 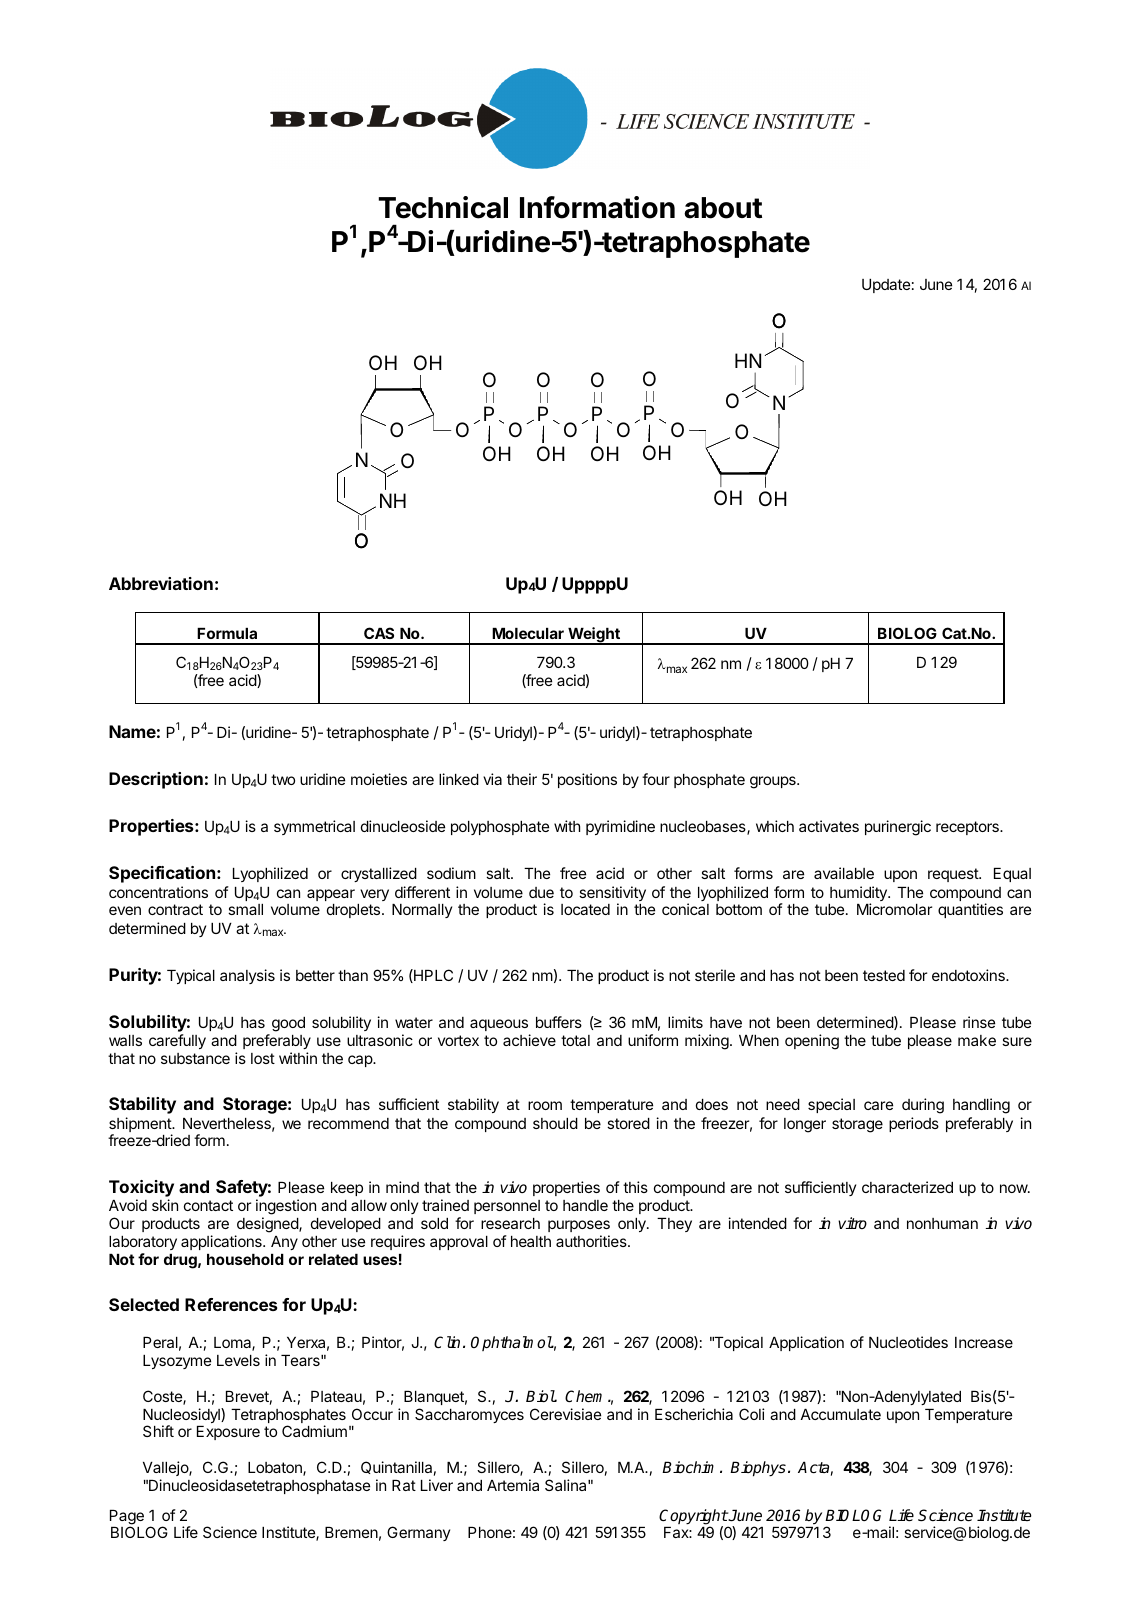 I want to click on Abbreviation, so click(x=161, y=583).
